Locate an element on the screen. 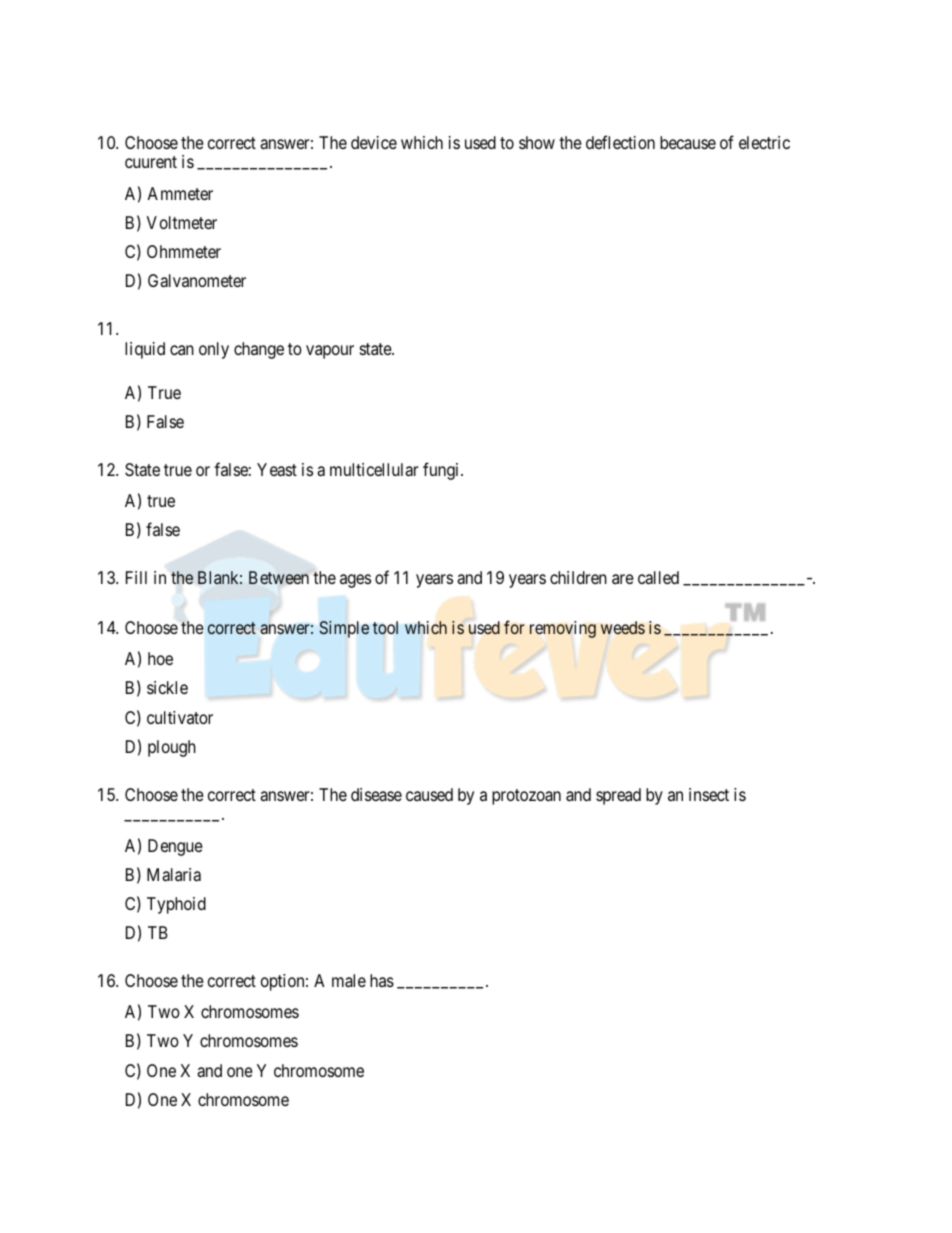 The height and width of the screenshot is (1233, 952). called is located at coordinates (658, 578).
